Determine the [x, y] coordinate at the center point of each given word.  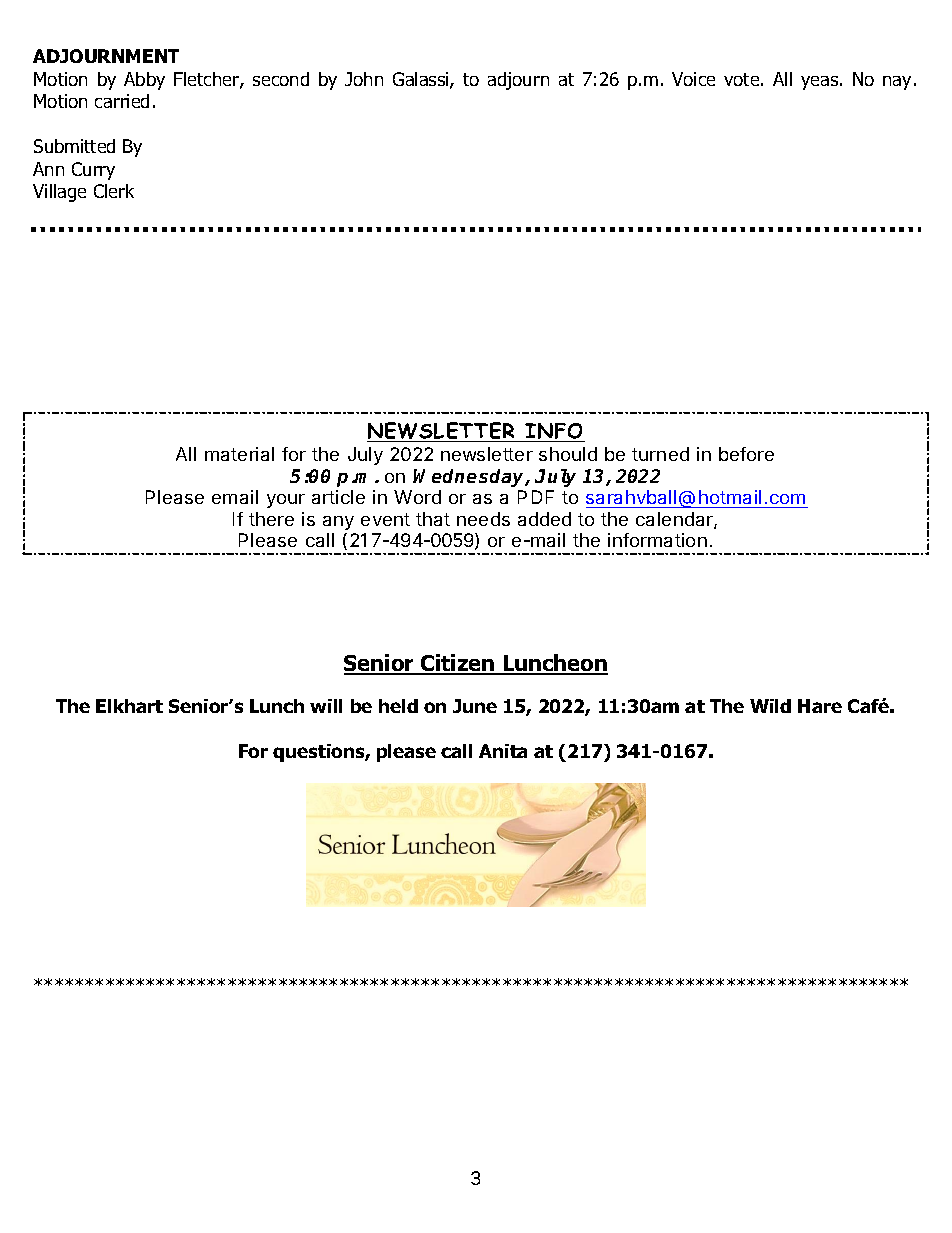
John [364, 79]
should [568, 454]
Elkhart [129, 706]
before [746, 454]
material [239, 454]
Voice [693, 79]
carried [122, 101]
